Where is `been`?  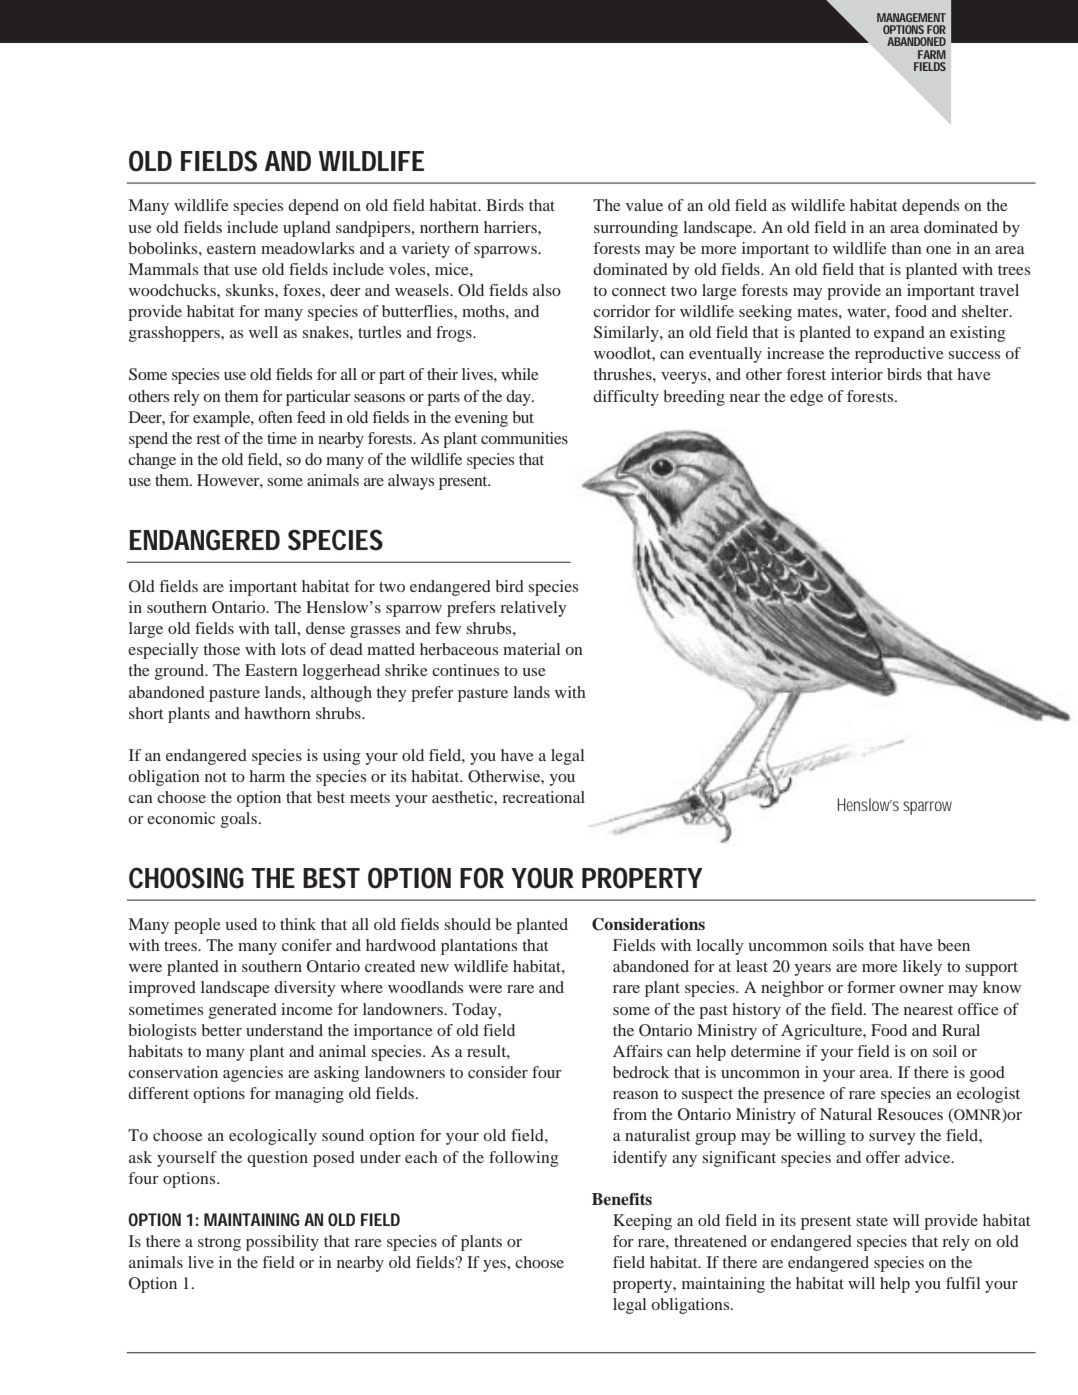 been is located at coordinates (953, 945).
